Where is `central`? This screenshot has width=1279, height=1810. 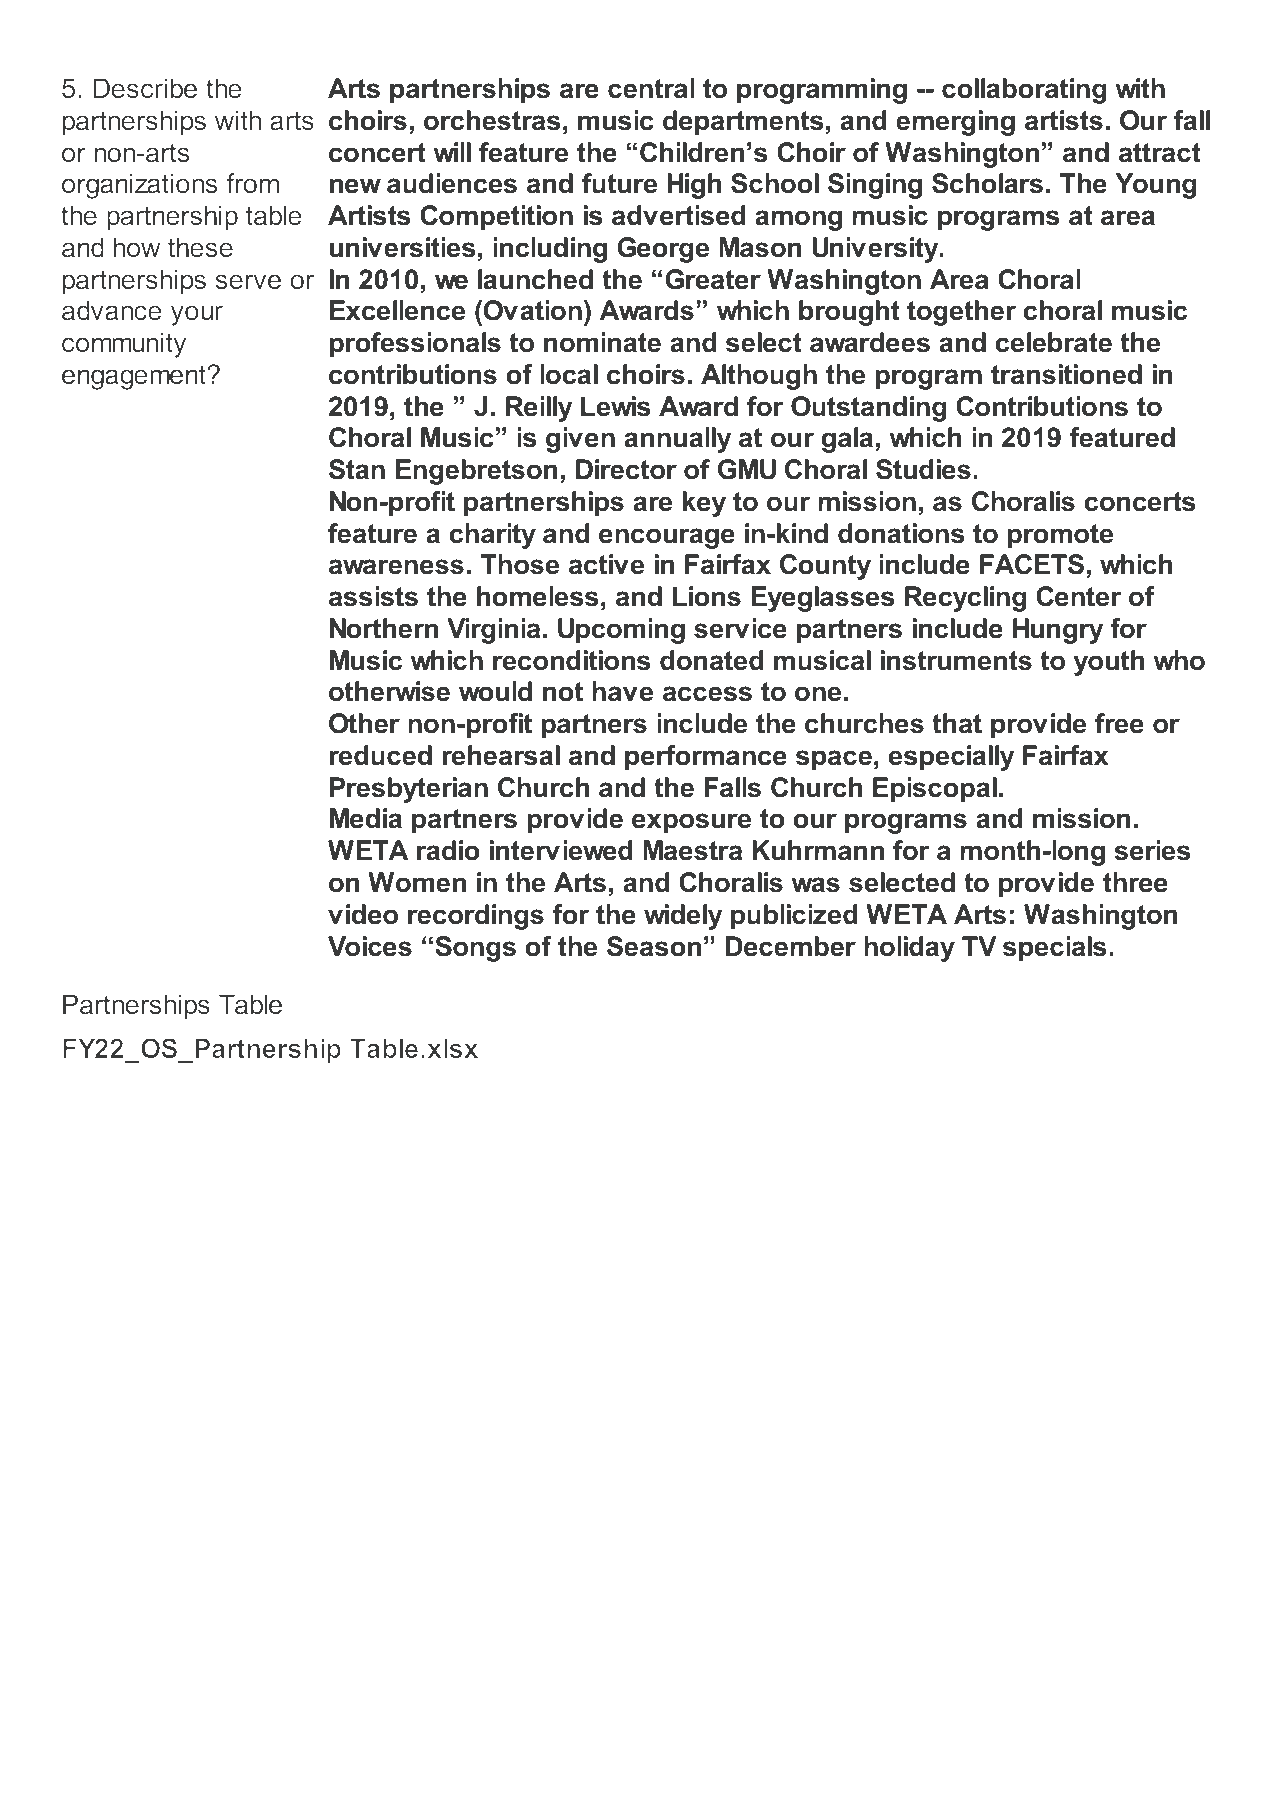 central is located at coordinates (651, 88).
